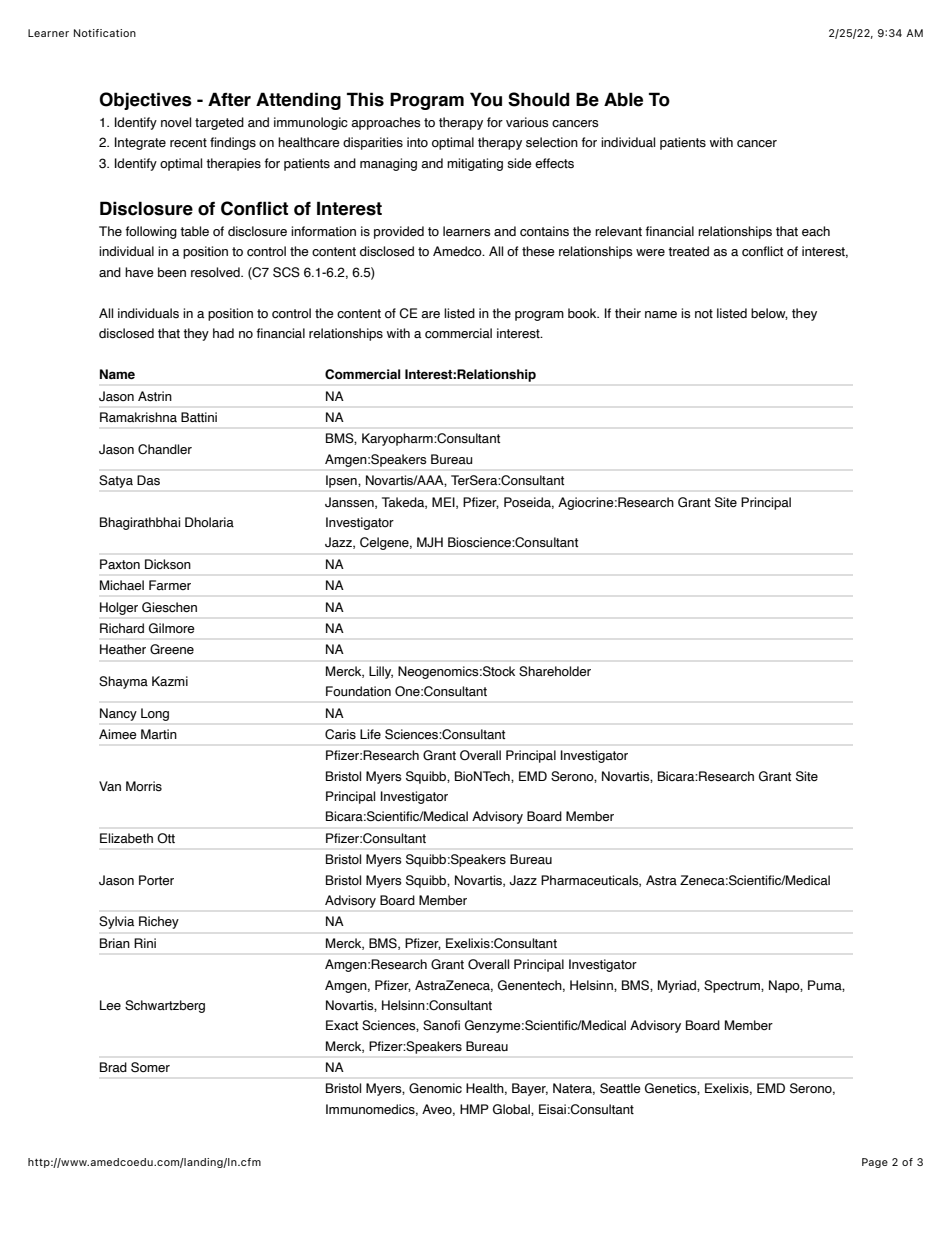  I want to click on Global, so click(512, 1110).
